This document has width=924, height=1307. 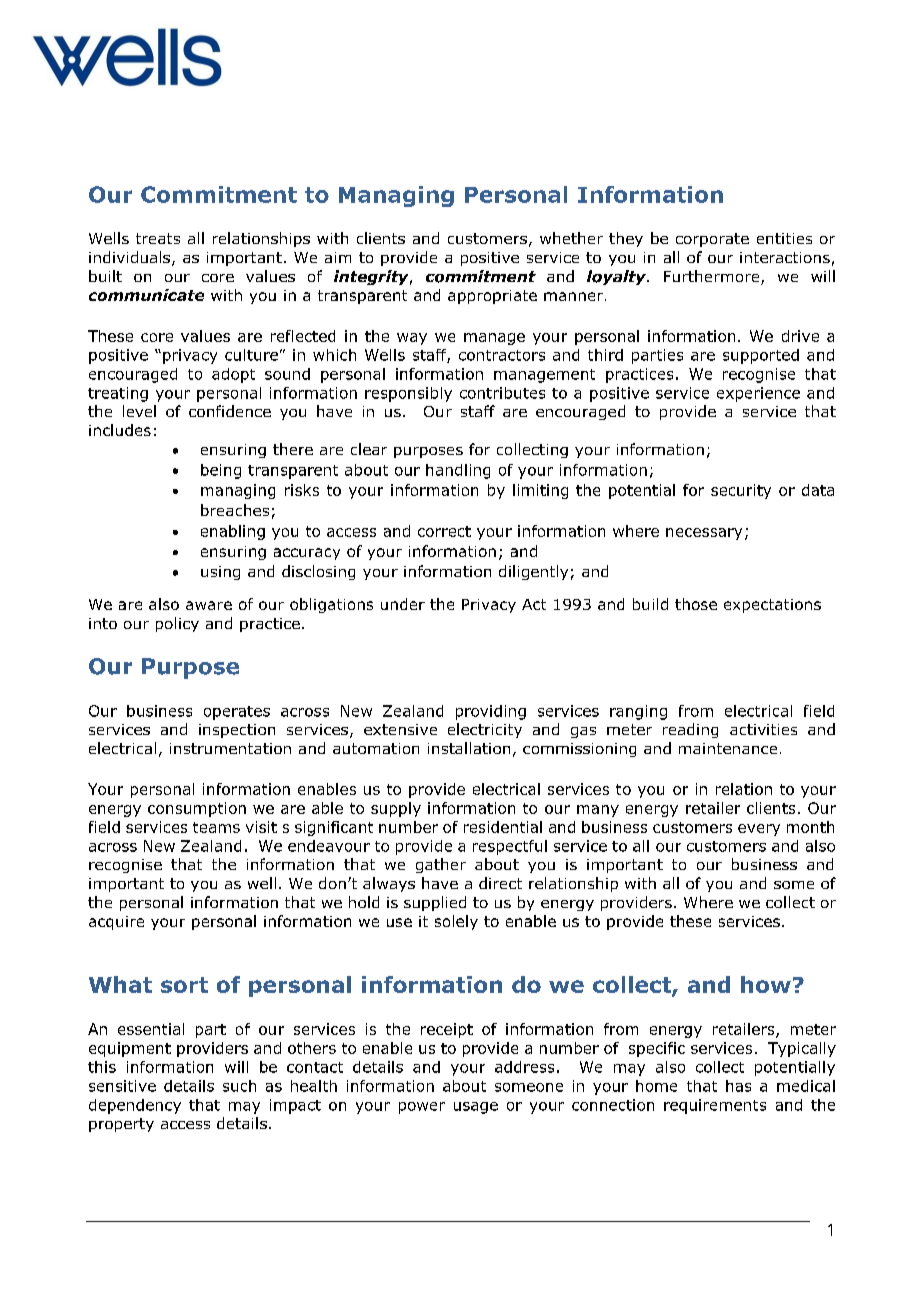 I want to click on usage, so click(x=476, y=1108).
